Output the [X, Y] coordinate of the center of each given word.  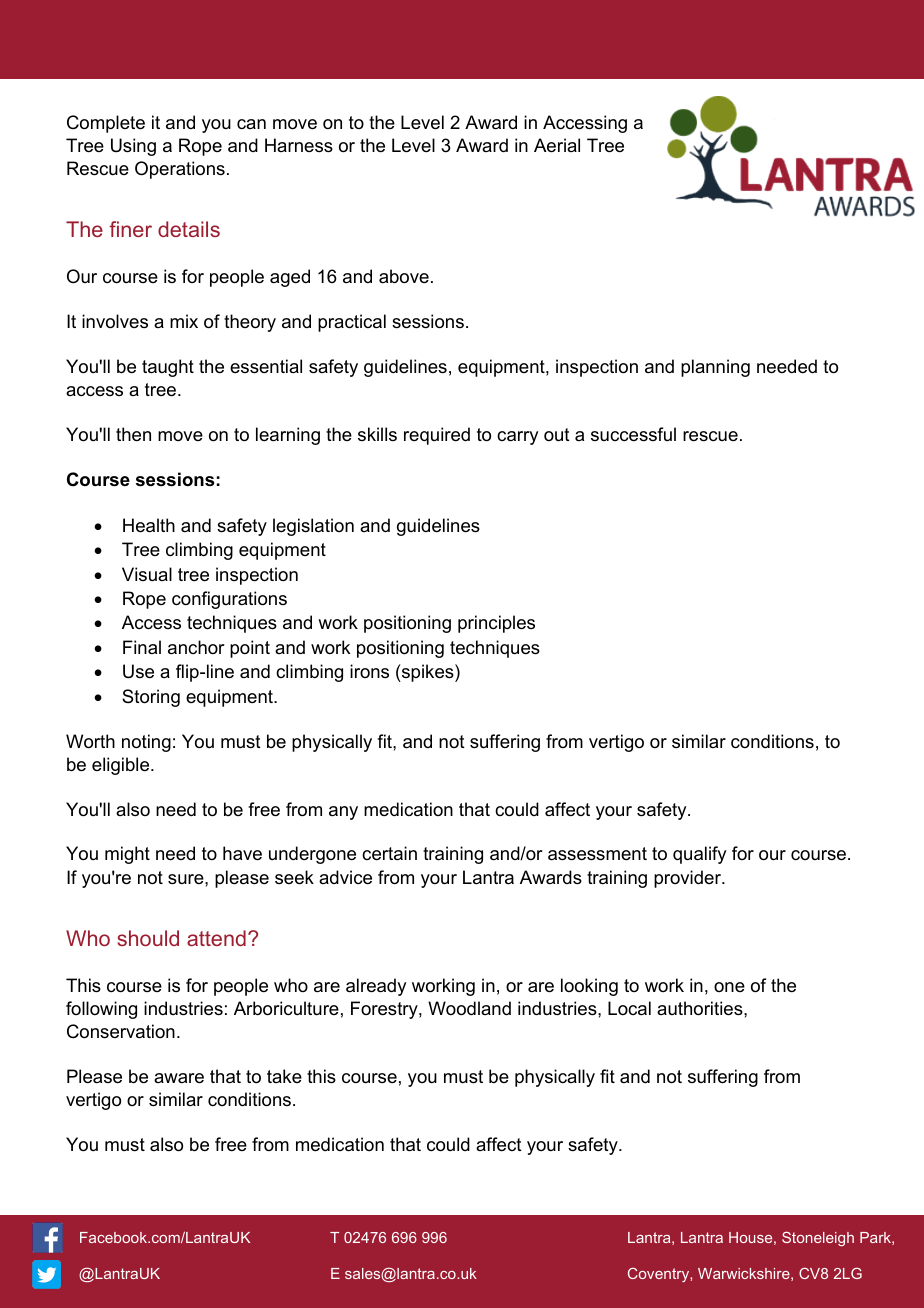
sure [187, 879]
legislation [313, 527]
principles [496, 624]
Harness [299, 145]
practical [352, 323]
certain [389, 853]
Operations [180, 170]
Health [149, 525]
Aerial [557, 145]
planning [715, 368]
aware [179, 1078]
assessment [597, 854]
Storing [151, 698]
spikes [428, 673]
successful [633, 434]
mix [184, 321]
